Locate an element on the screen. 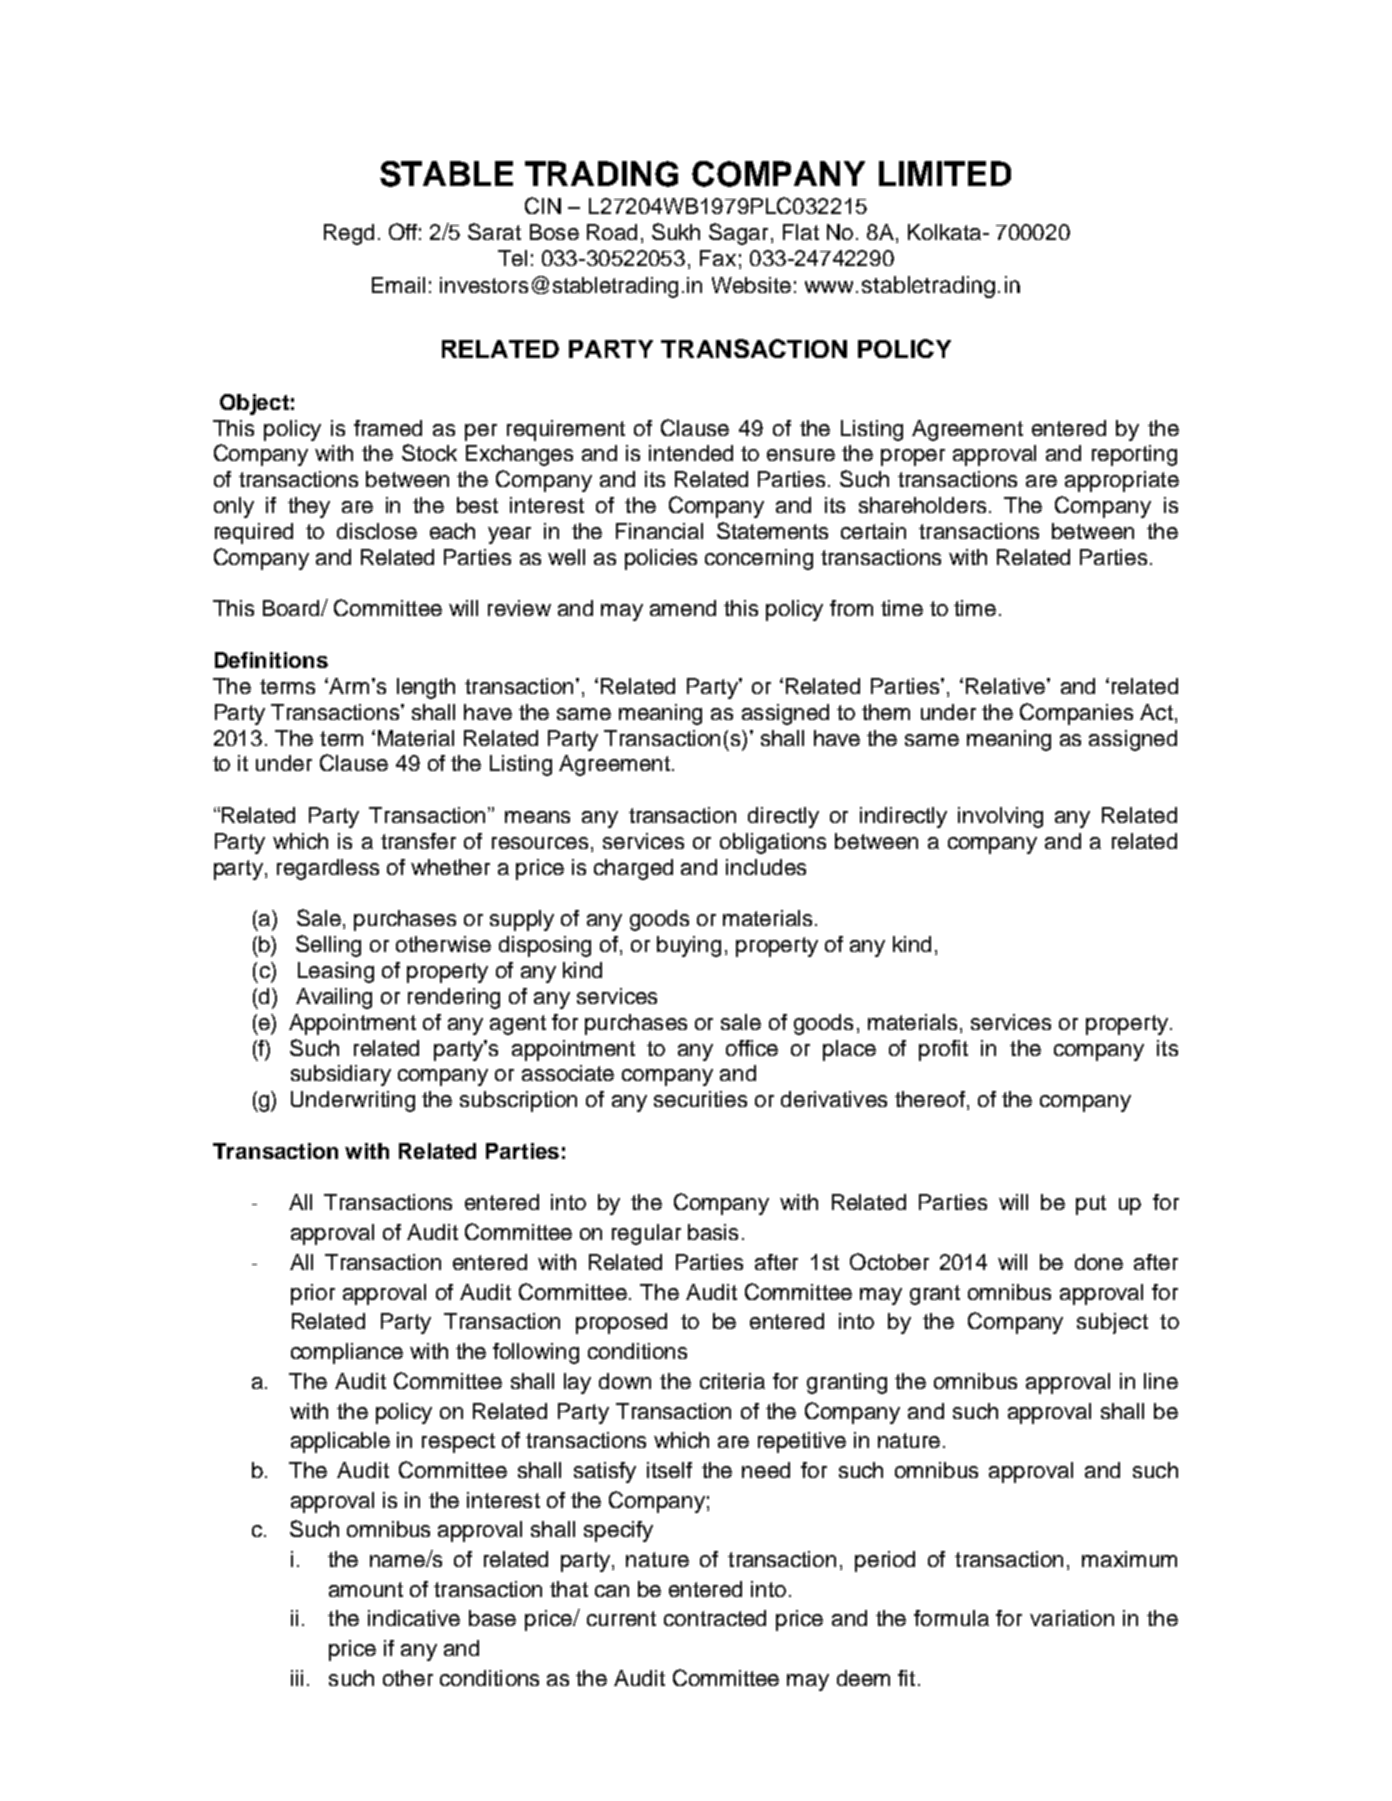 The image size is (1392, 1801). subject is located at coordinates (1112, 1323).
